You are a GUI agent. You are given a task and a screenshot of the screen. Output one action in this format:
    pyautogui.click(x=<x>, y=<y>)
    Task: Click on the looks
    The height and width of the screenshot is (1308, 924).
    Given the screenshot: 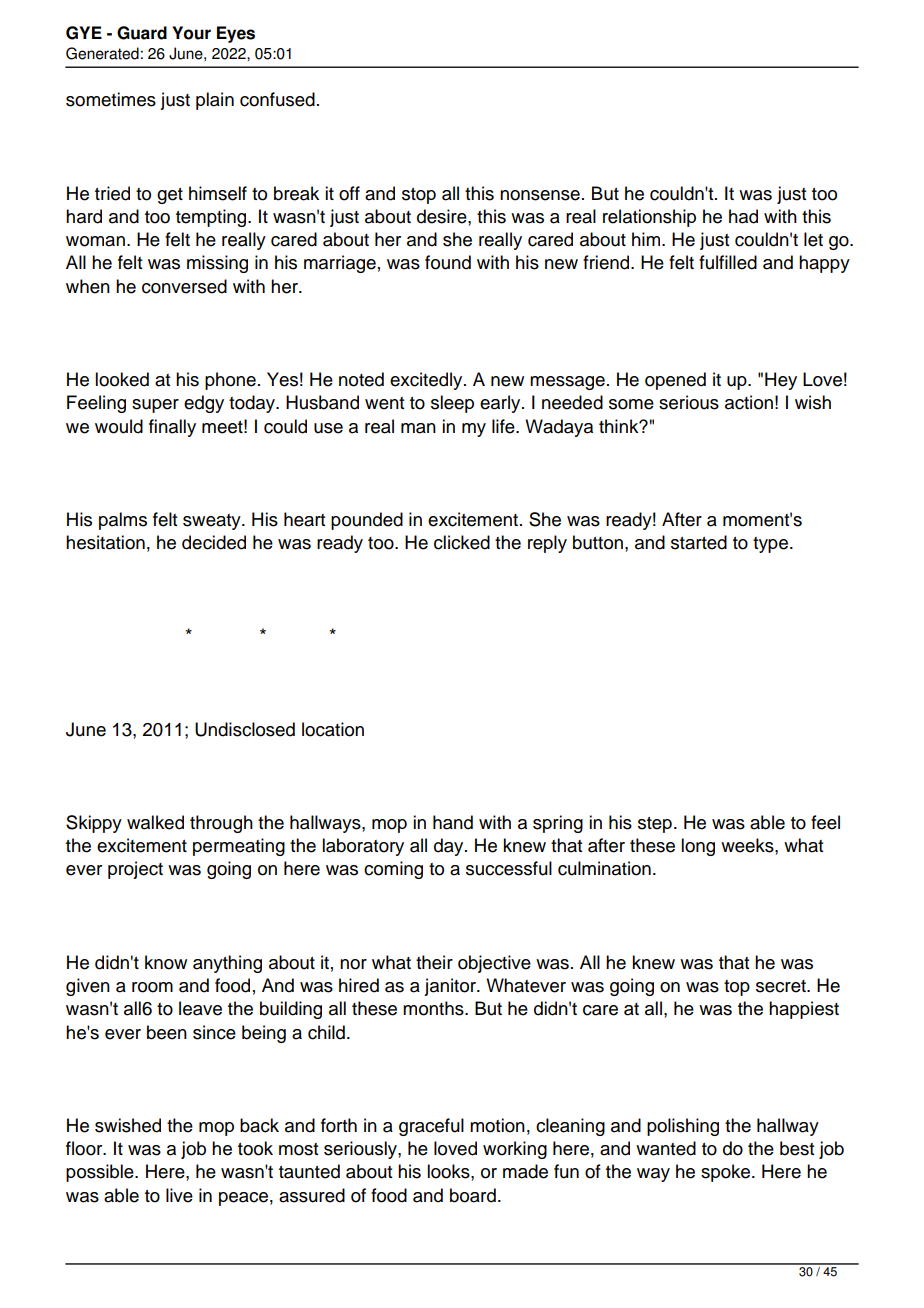 What is the action you would take?
    pyautogui.click(x=449, y=1171)
